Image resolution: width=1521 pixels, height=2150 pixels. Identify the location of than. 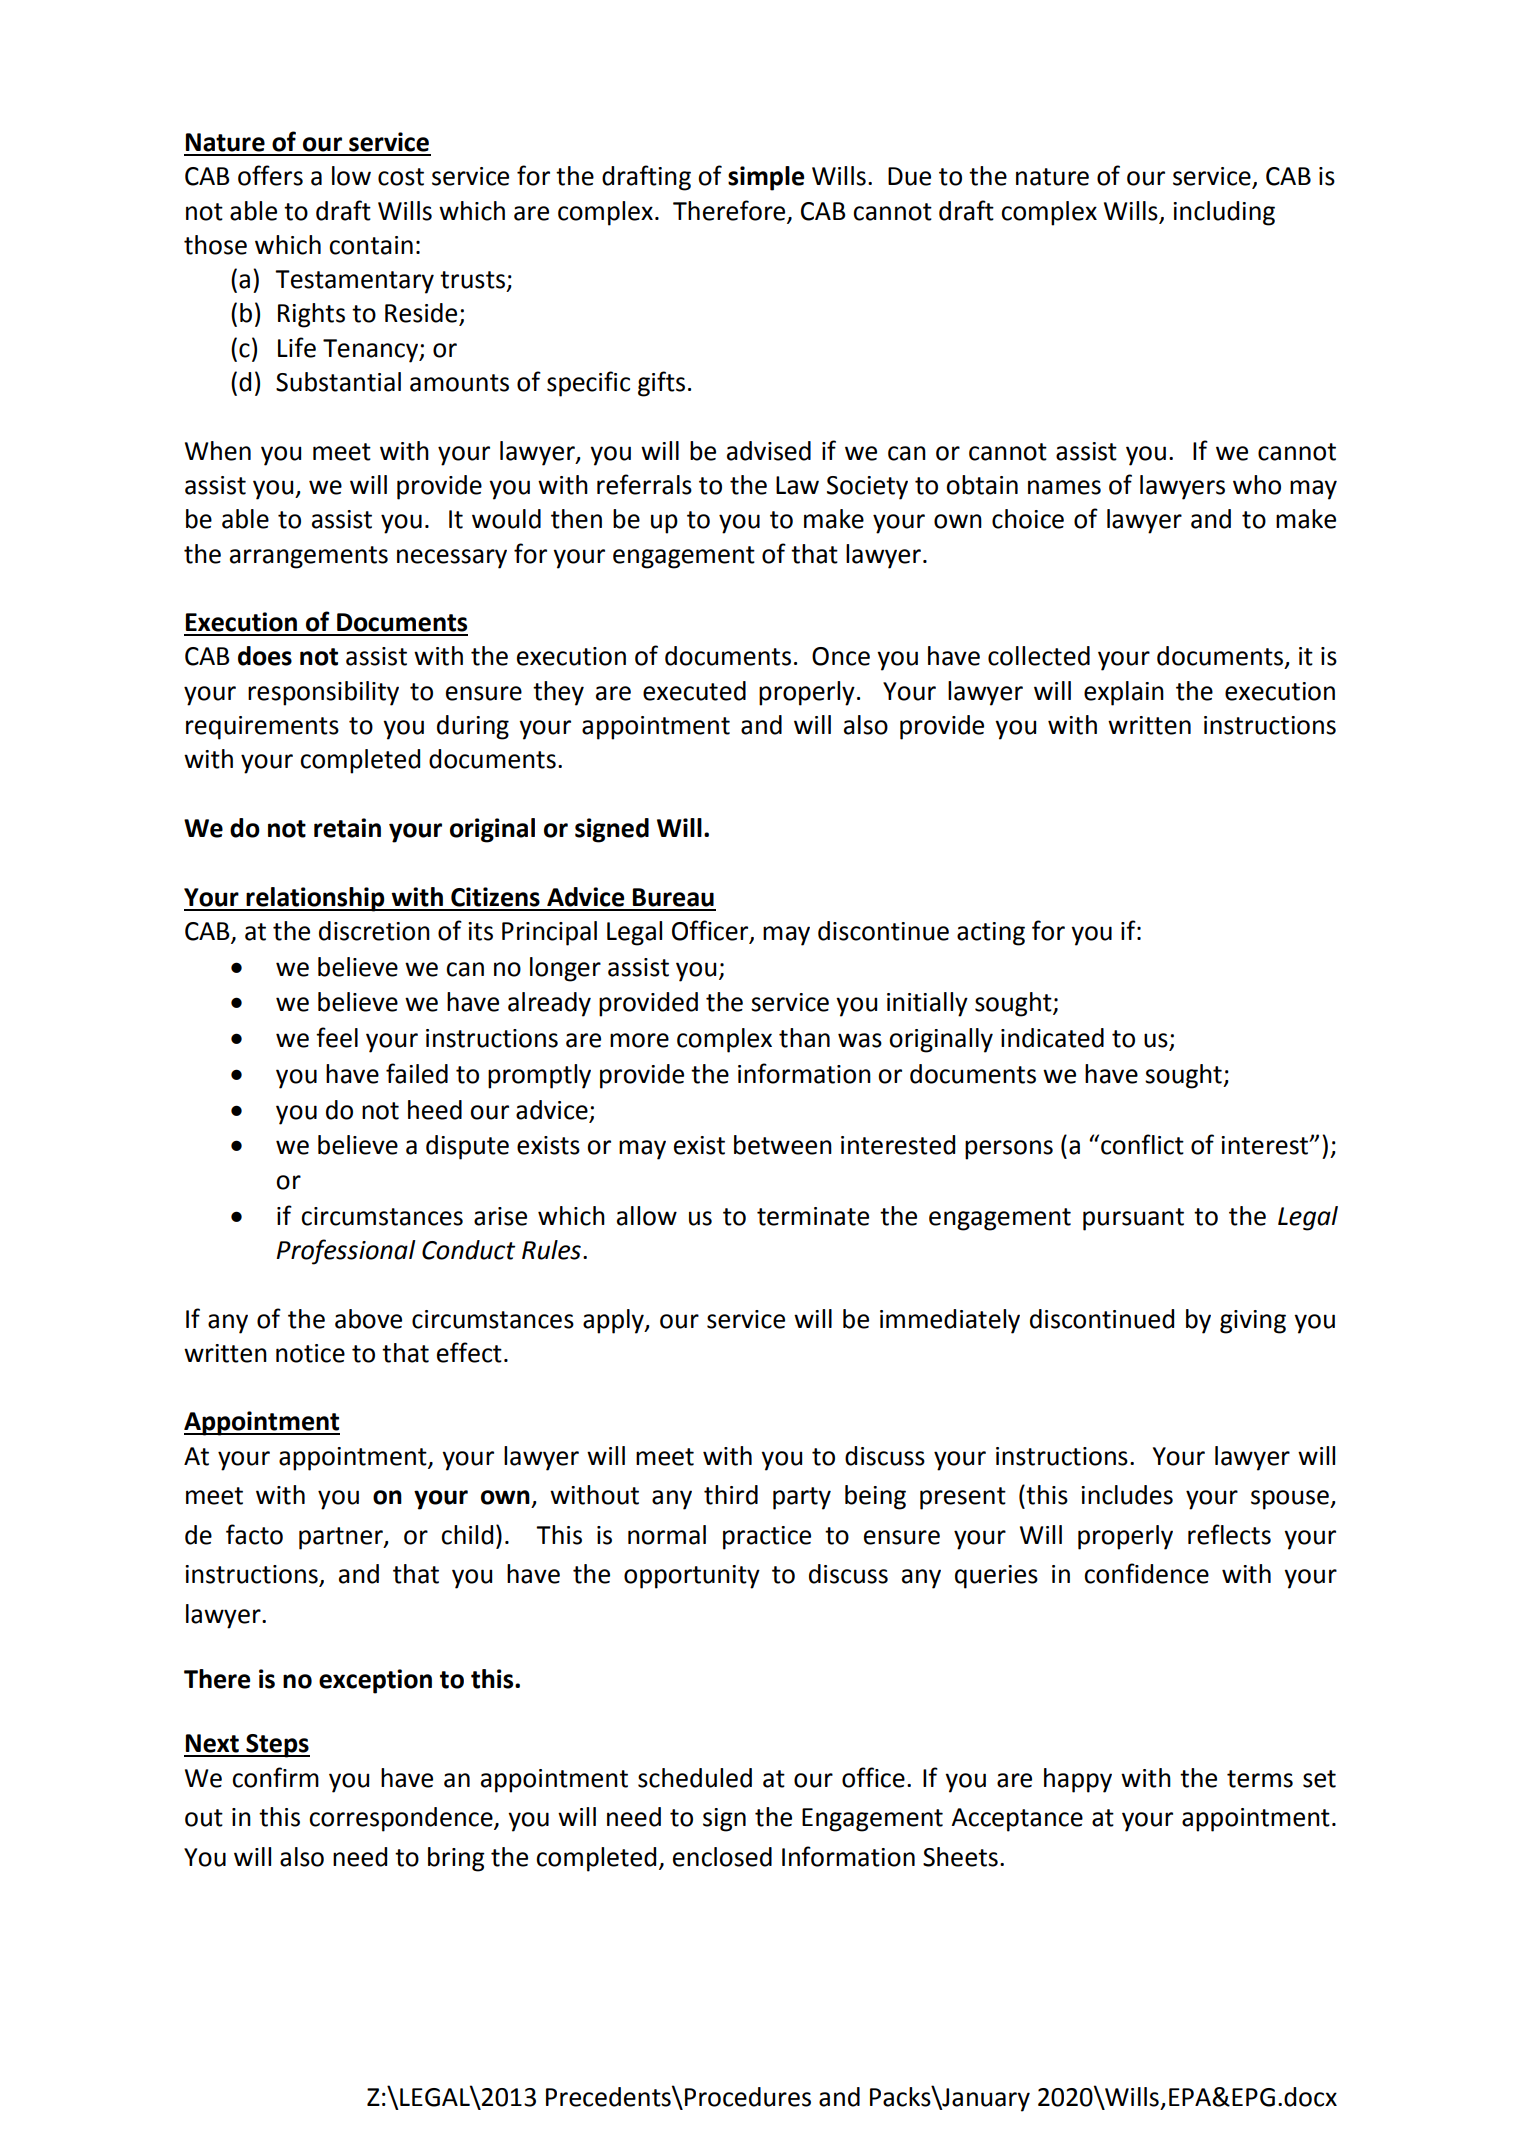
(804, 1038).
